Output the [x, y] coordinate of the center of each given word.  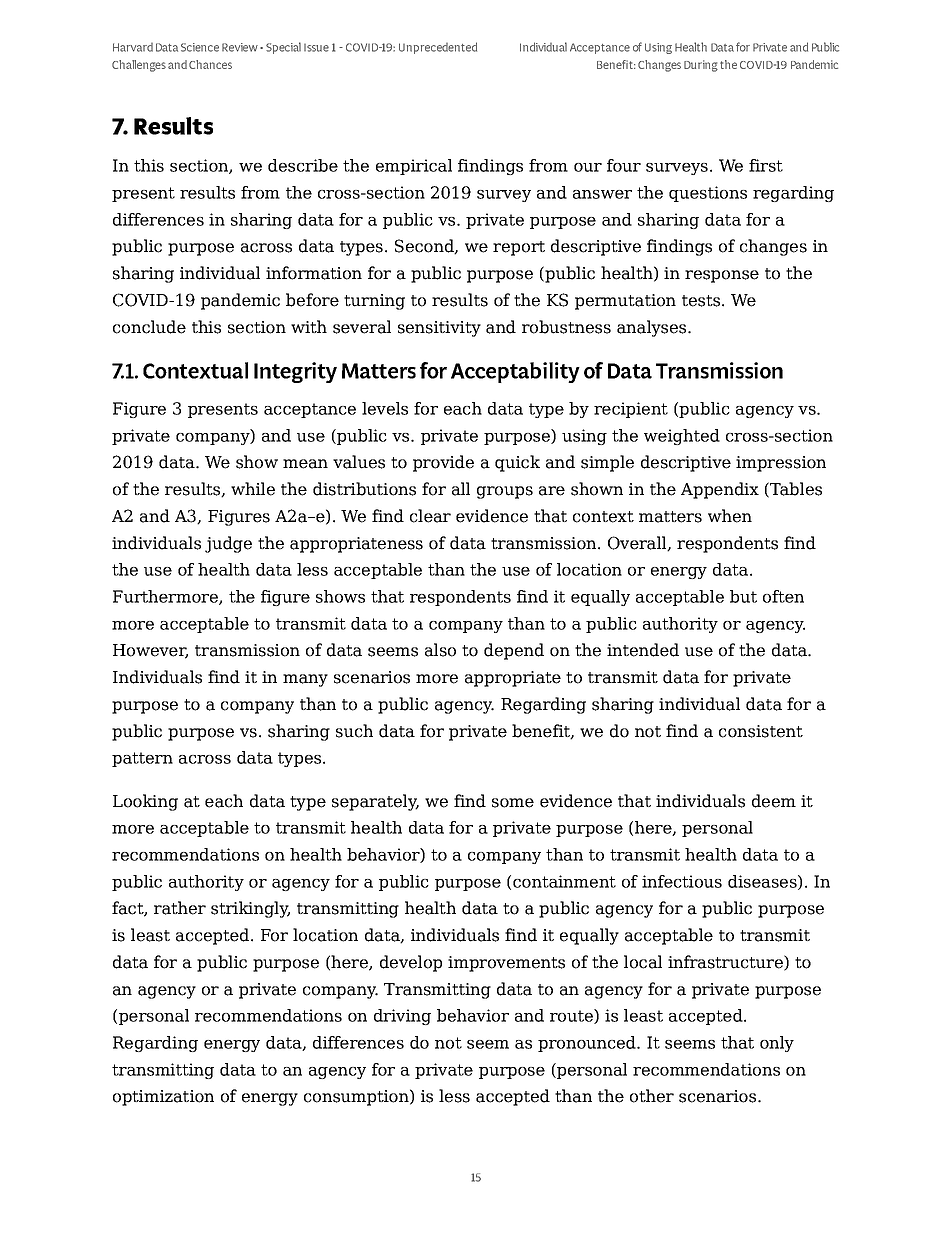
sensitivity [439, 329]
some [513, 803]
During [701, 66]
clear [430, 516]
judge [228, 544]
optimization [163, 1098]
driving [402, 1017]
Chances [210, 64]
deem [774, 801]
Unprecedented [438, 48]
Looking [145, 802]
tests [701, 301]
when [730, 516]
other [652, 1096]
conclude [149, 327]
